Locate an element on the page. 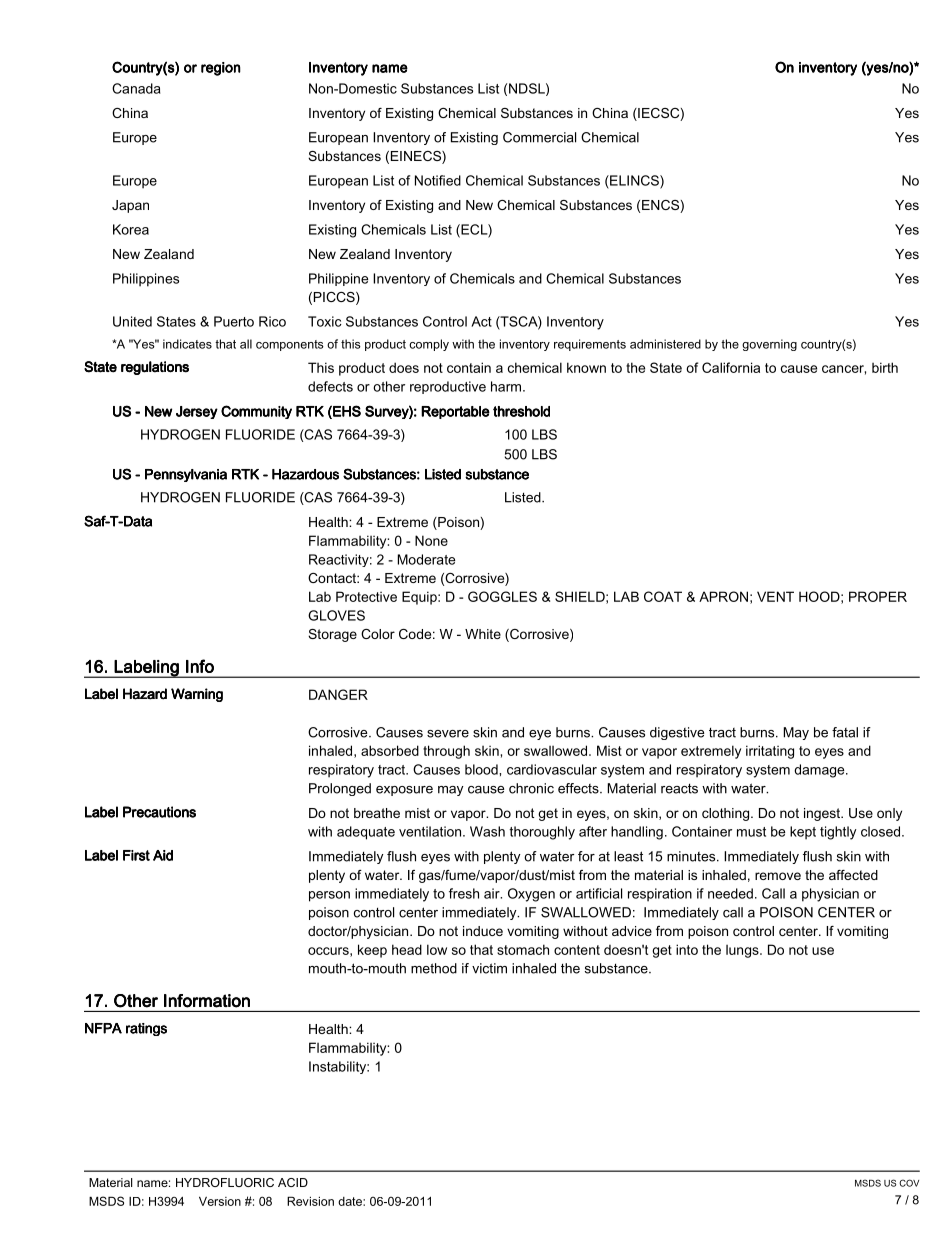 The height and width of the document is (1233, 952). PROPER is located at coordinates (878, 596).
